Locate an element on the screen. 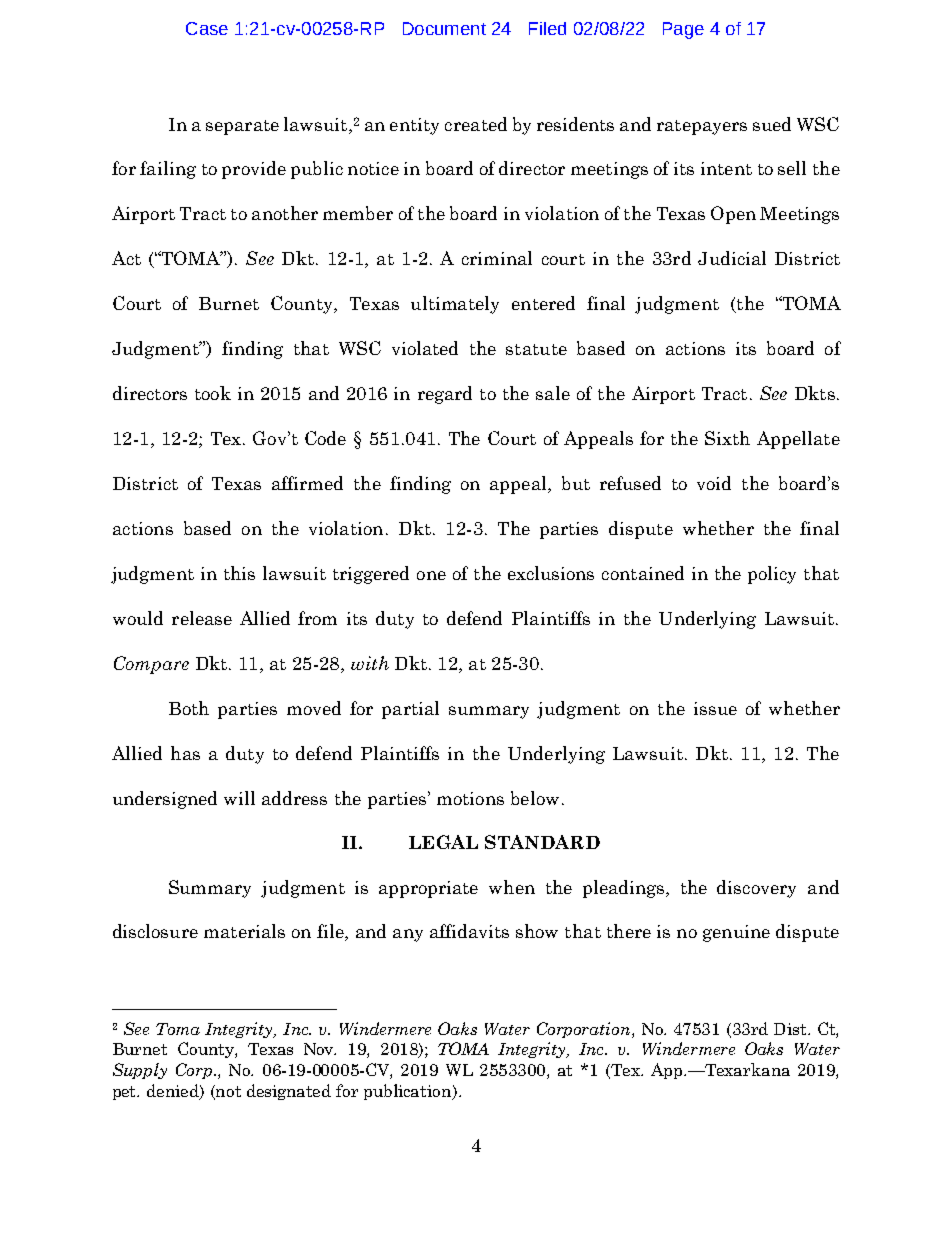 This screenshot has width=952, height=1233. regard is located at coordinates (445, 395).
